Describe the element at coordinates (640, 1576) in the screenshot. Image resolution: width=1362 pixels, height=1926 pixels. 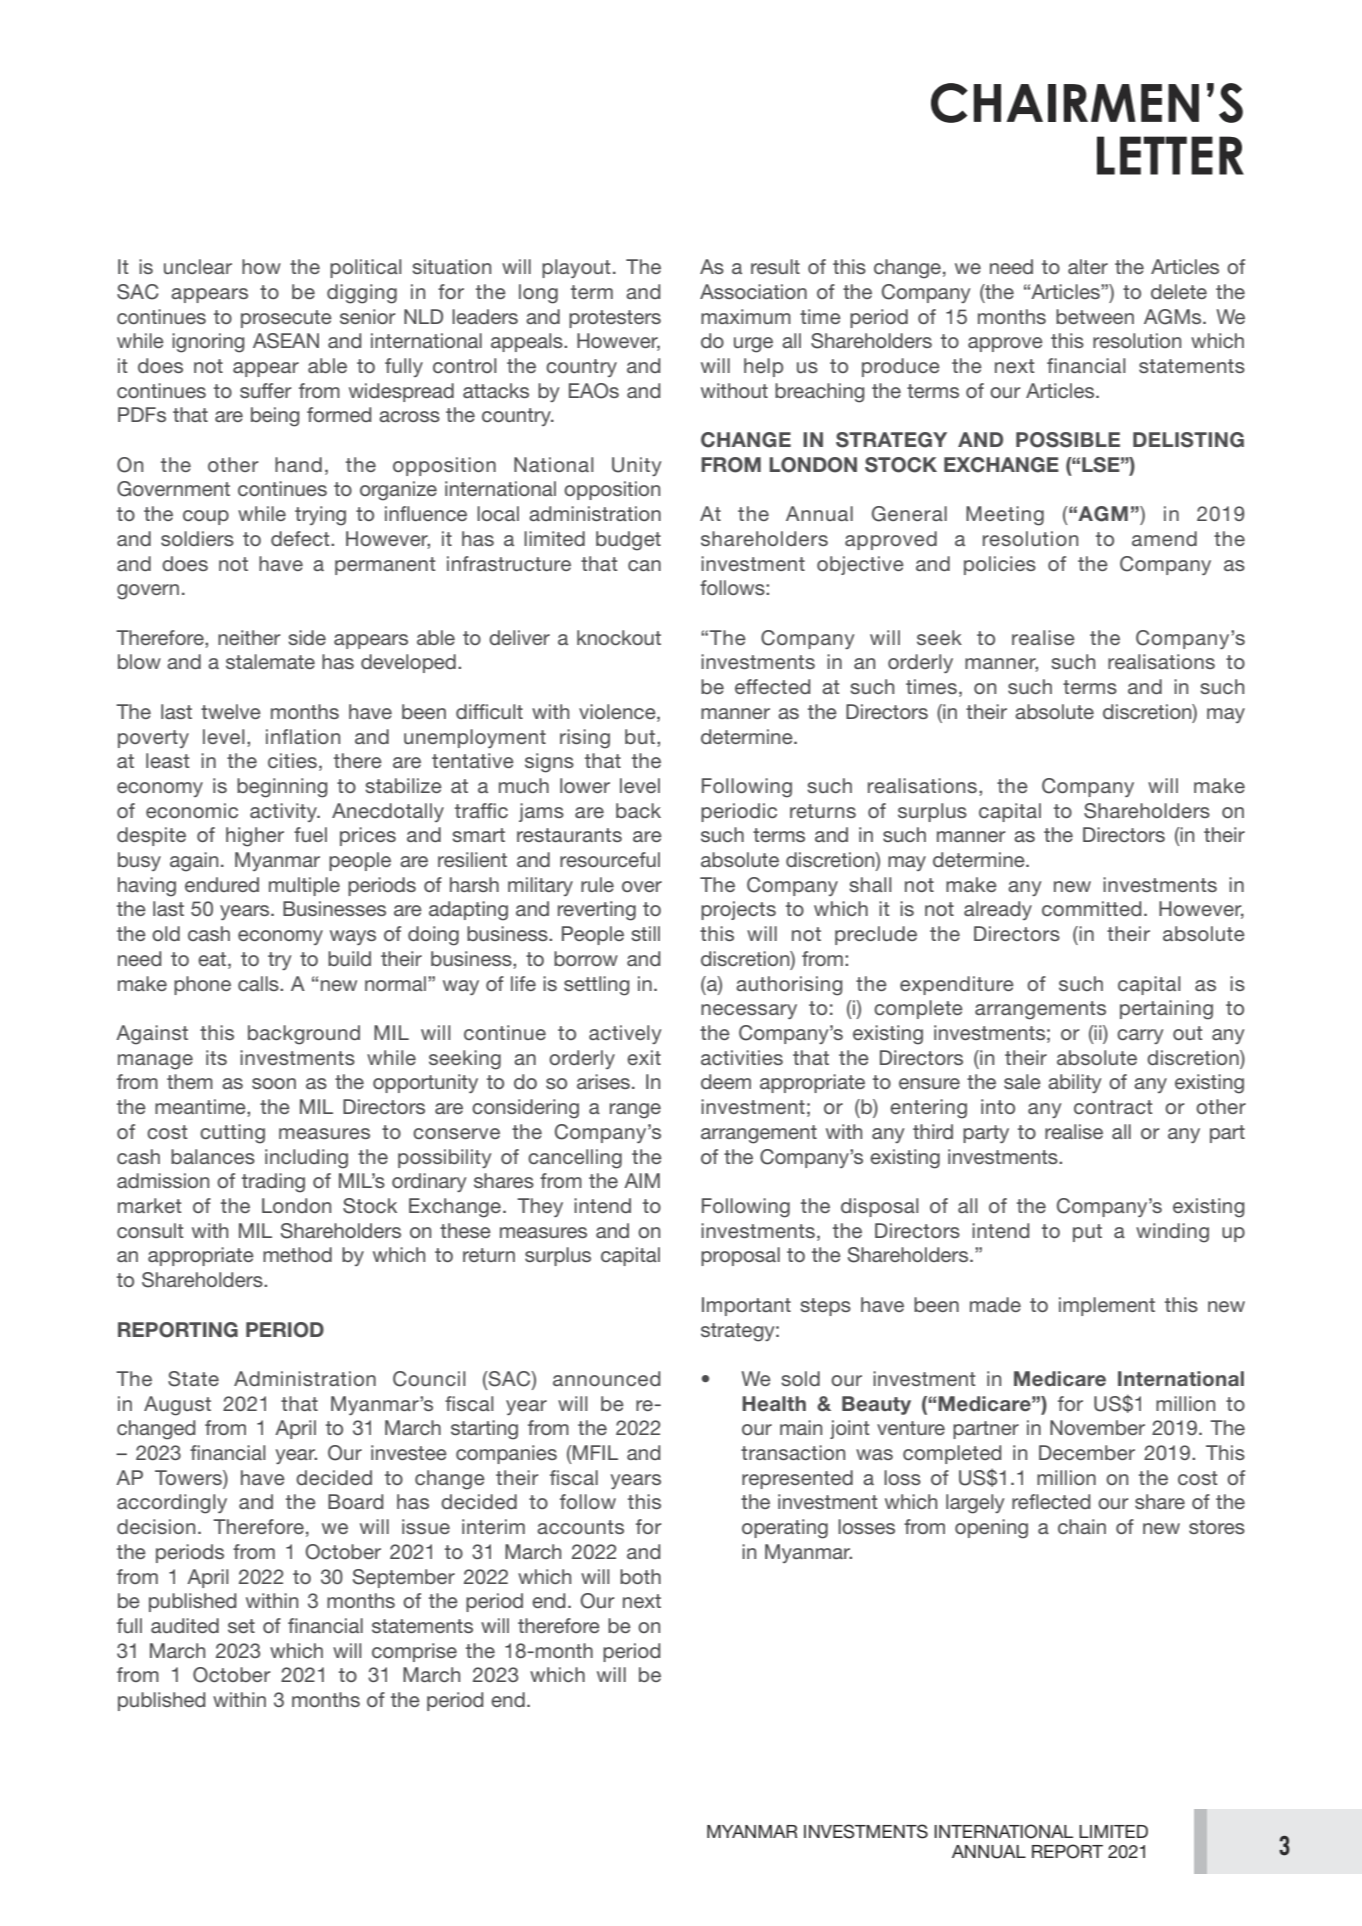
I see `both` at that location.
